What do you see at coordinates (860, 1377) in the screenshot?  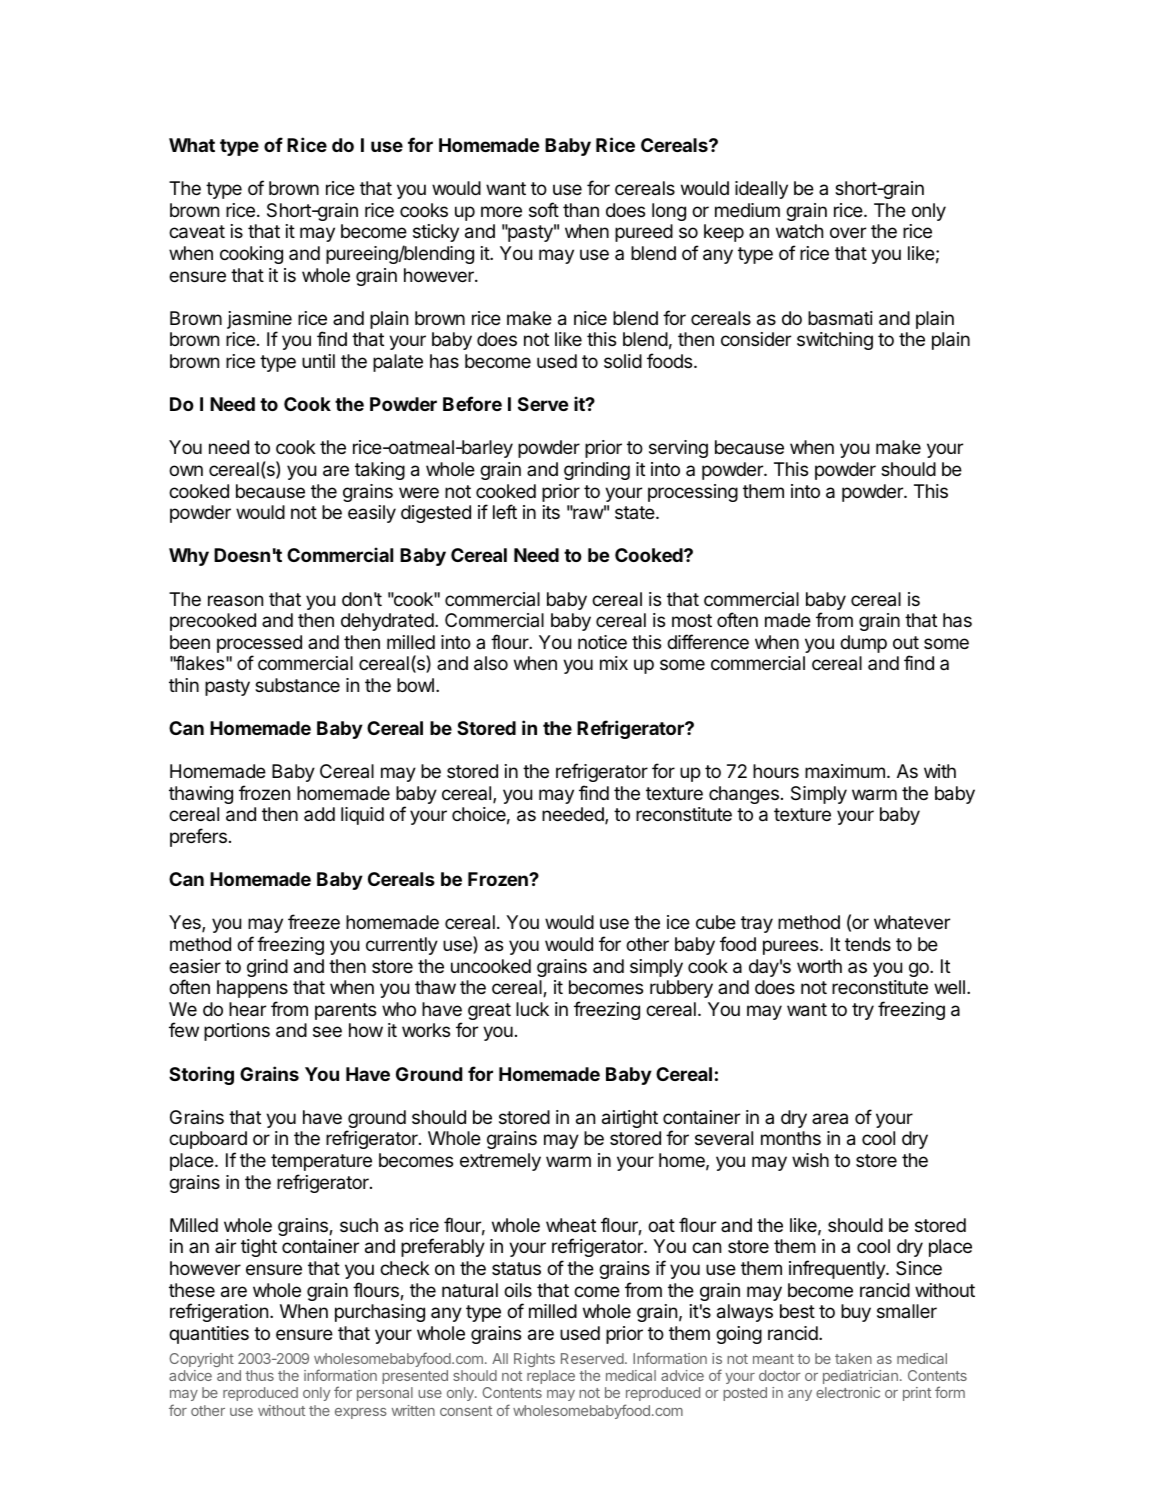 I see `pediatrician` at bounding box center [860, 1377].
